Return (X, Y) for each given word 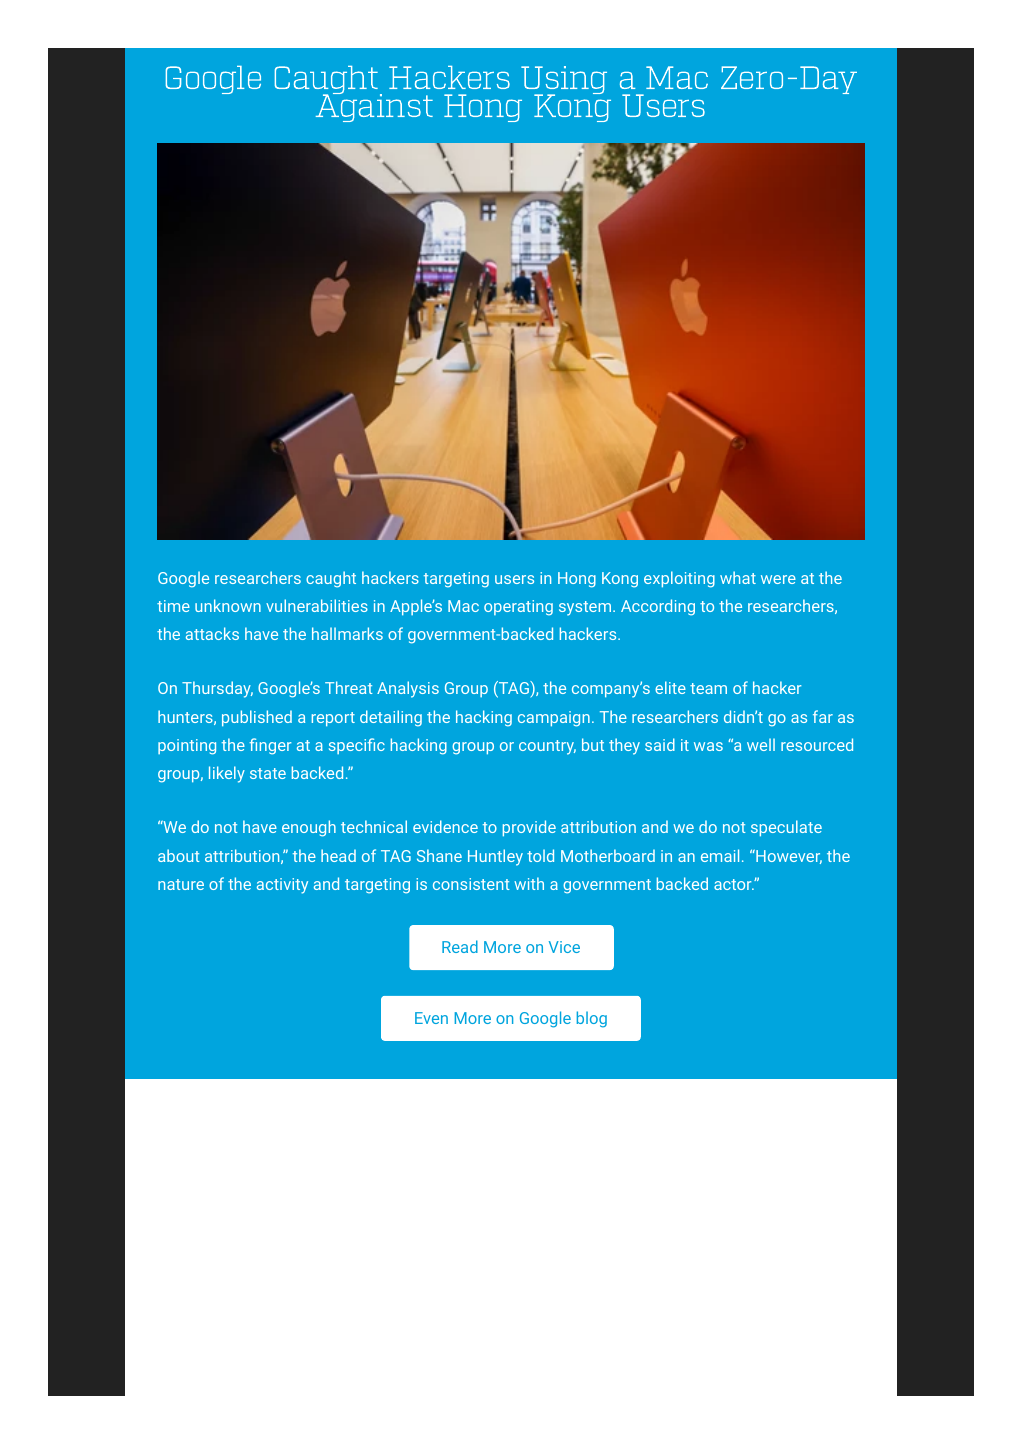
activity (282, 886)
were (778, 579)
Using (564, 81)
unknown (228, 605)
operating (518, 608)
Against (374, 107)
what (738, 577)
